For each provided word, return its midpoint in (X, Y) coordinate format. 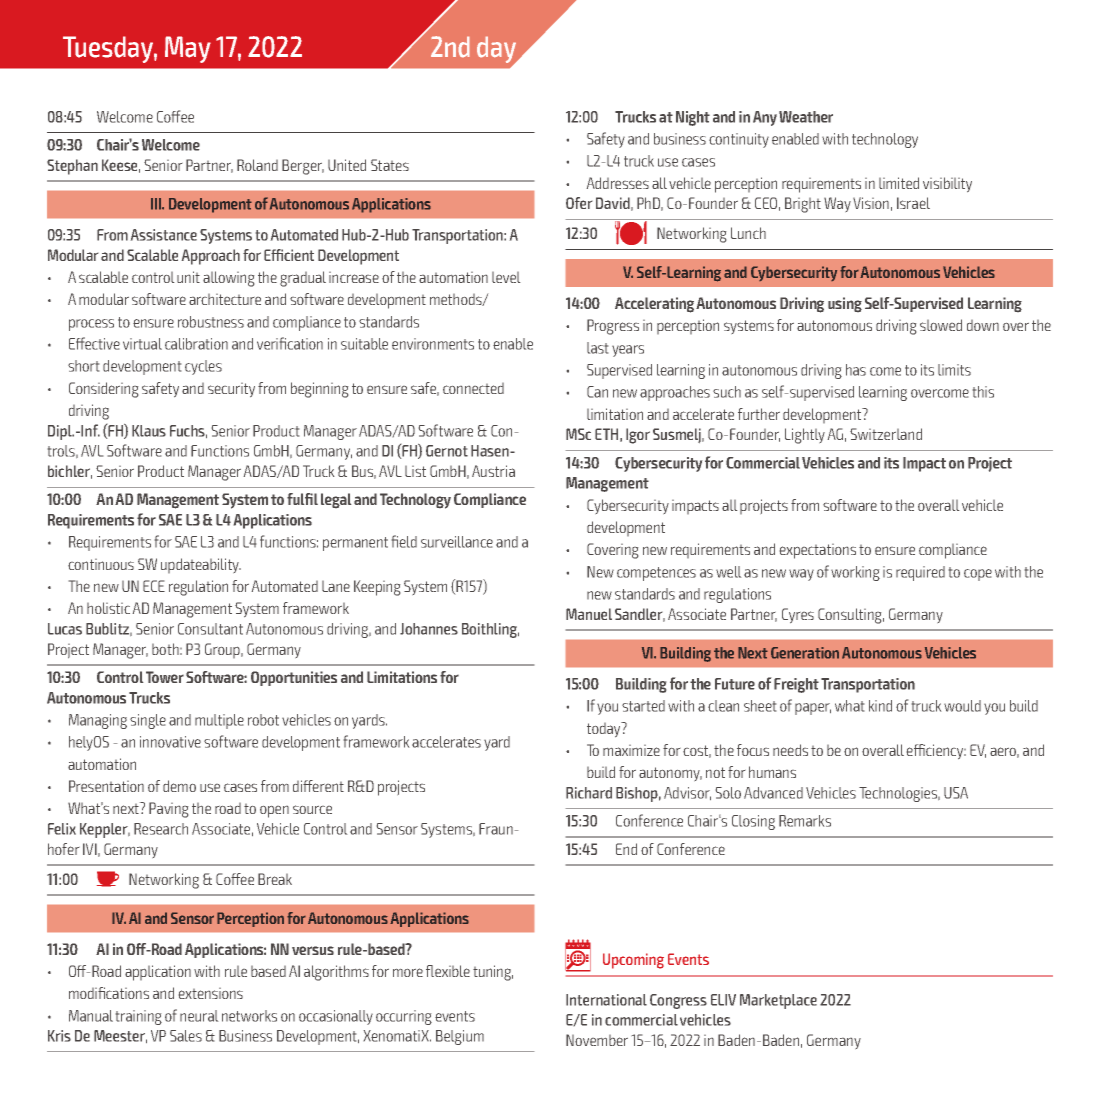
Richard (589, 793)
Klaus (149, 431)
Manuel (589, 614)
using (845, 304)
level (506, 277)
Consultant (210, 629)
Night (693, 118)
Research (161, 829)
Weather (806, 117)
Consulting (851, 616)
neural (199, 1016)
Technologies (899, 794)
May (188, 49)
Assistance (164, 235)
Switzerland (886, 434)
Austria (493, 471)
